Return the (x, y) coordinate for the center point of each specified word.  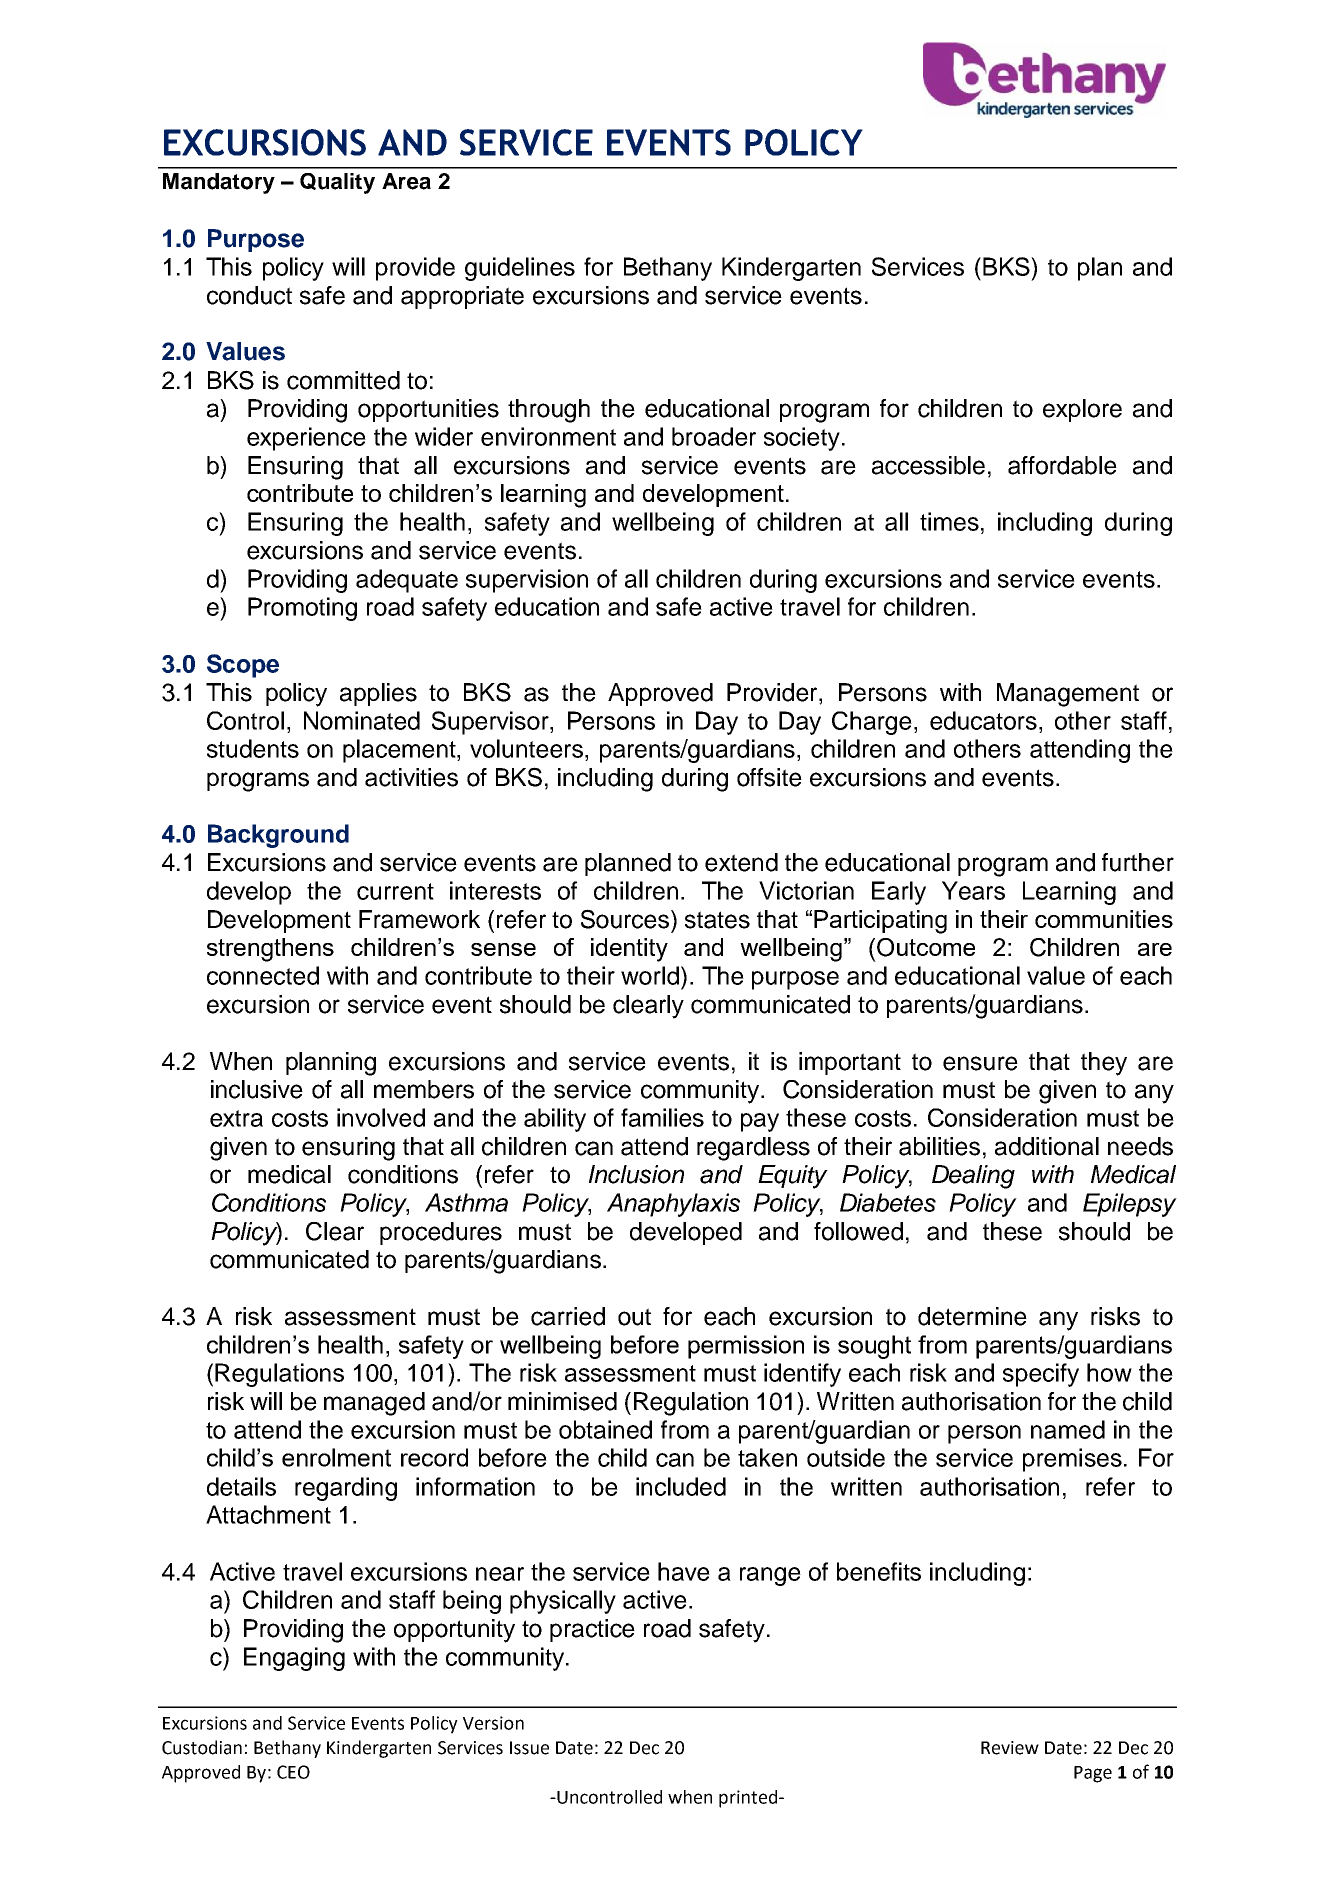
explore (1082, 410)
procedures (441, 1233)
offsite (769, 777)
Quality (337, 183)
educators (983, 720)
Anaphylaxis (673, 1205)
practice (592, 1630)
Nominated (362, 720)
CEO (293, 1772)
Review (1010, 1748)
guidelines (520, 269)
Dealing (973, 1177)
